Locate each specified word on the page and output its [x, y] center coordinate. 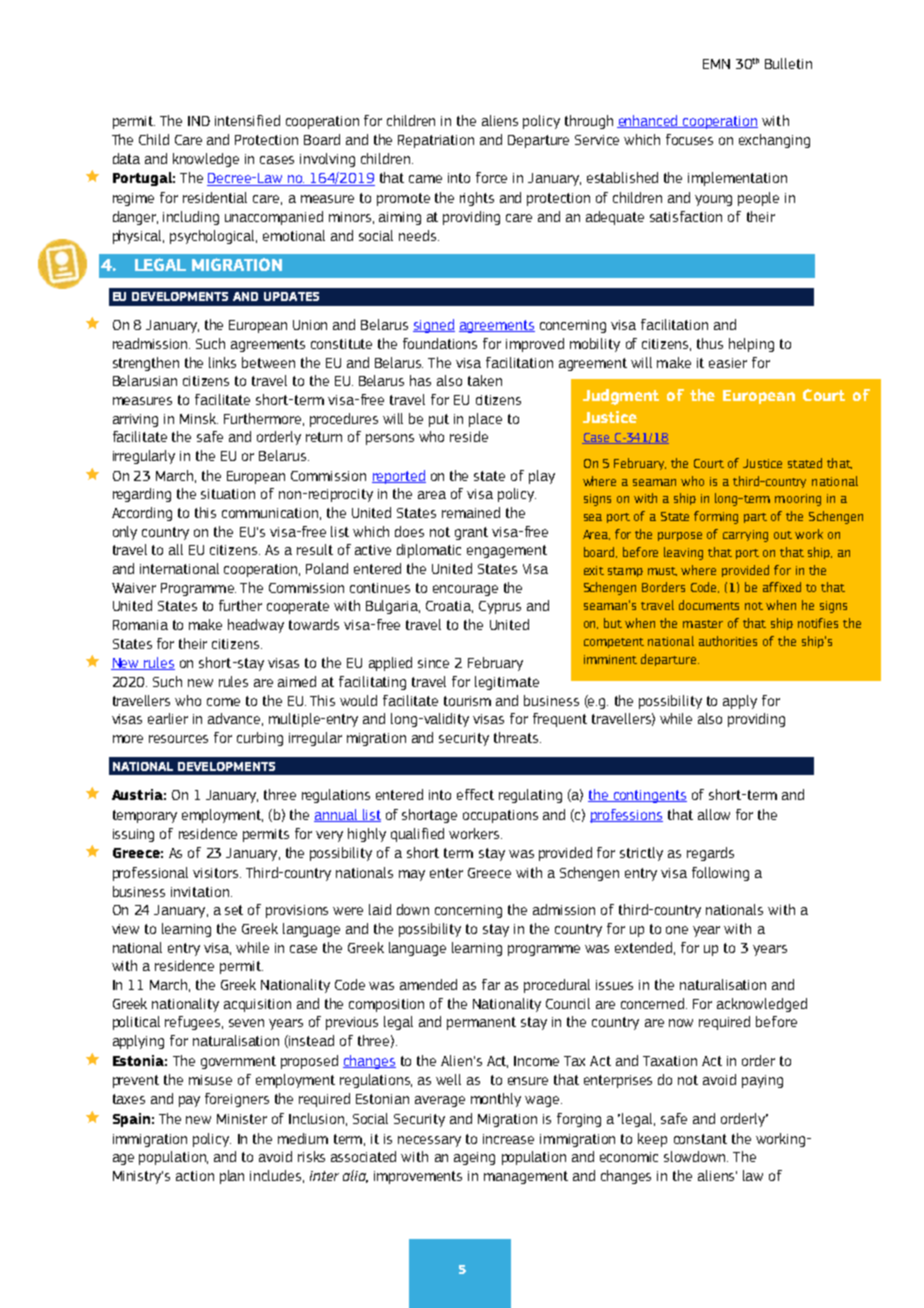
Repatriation [436, 141]
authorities [728, 641]
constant [700, 1139]
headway [256, 626]
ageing [474, 1158]
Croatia [449, 607]
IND [199, 121]
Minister [242, 1119]
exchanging [774, 141]
